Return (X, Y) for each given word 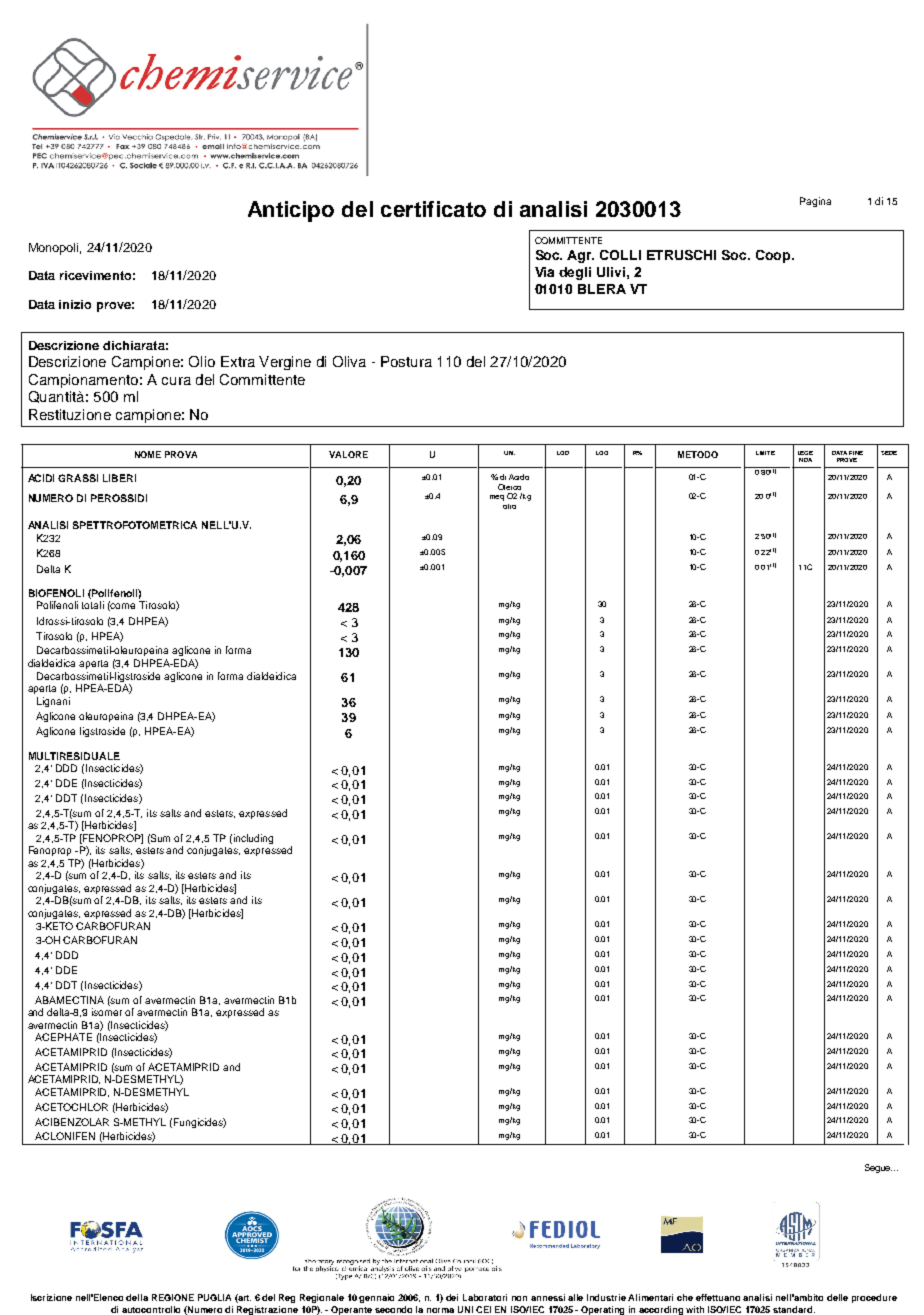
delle (837, 1297)
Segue (878, 1168)
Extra (238, 361)
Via (544, 272)
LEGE (805, 453)
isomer (107, 1012)
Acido (519, 477)
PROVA (181, 454)
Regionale (322, 1298)
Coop (774, 256)
